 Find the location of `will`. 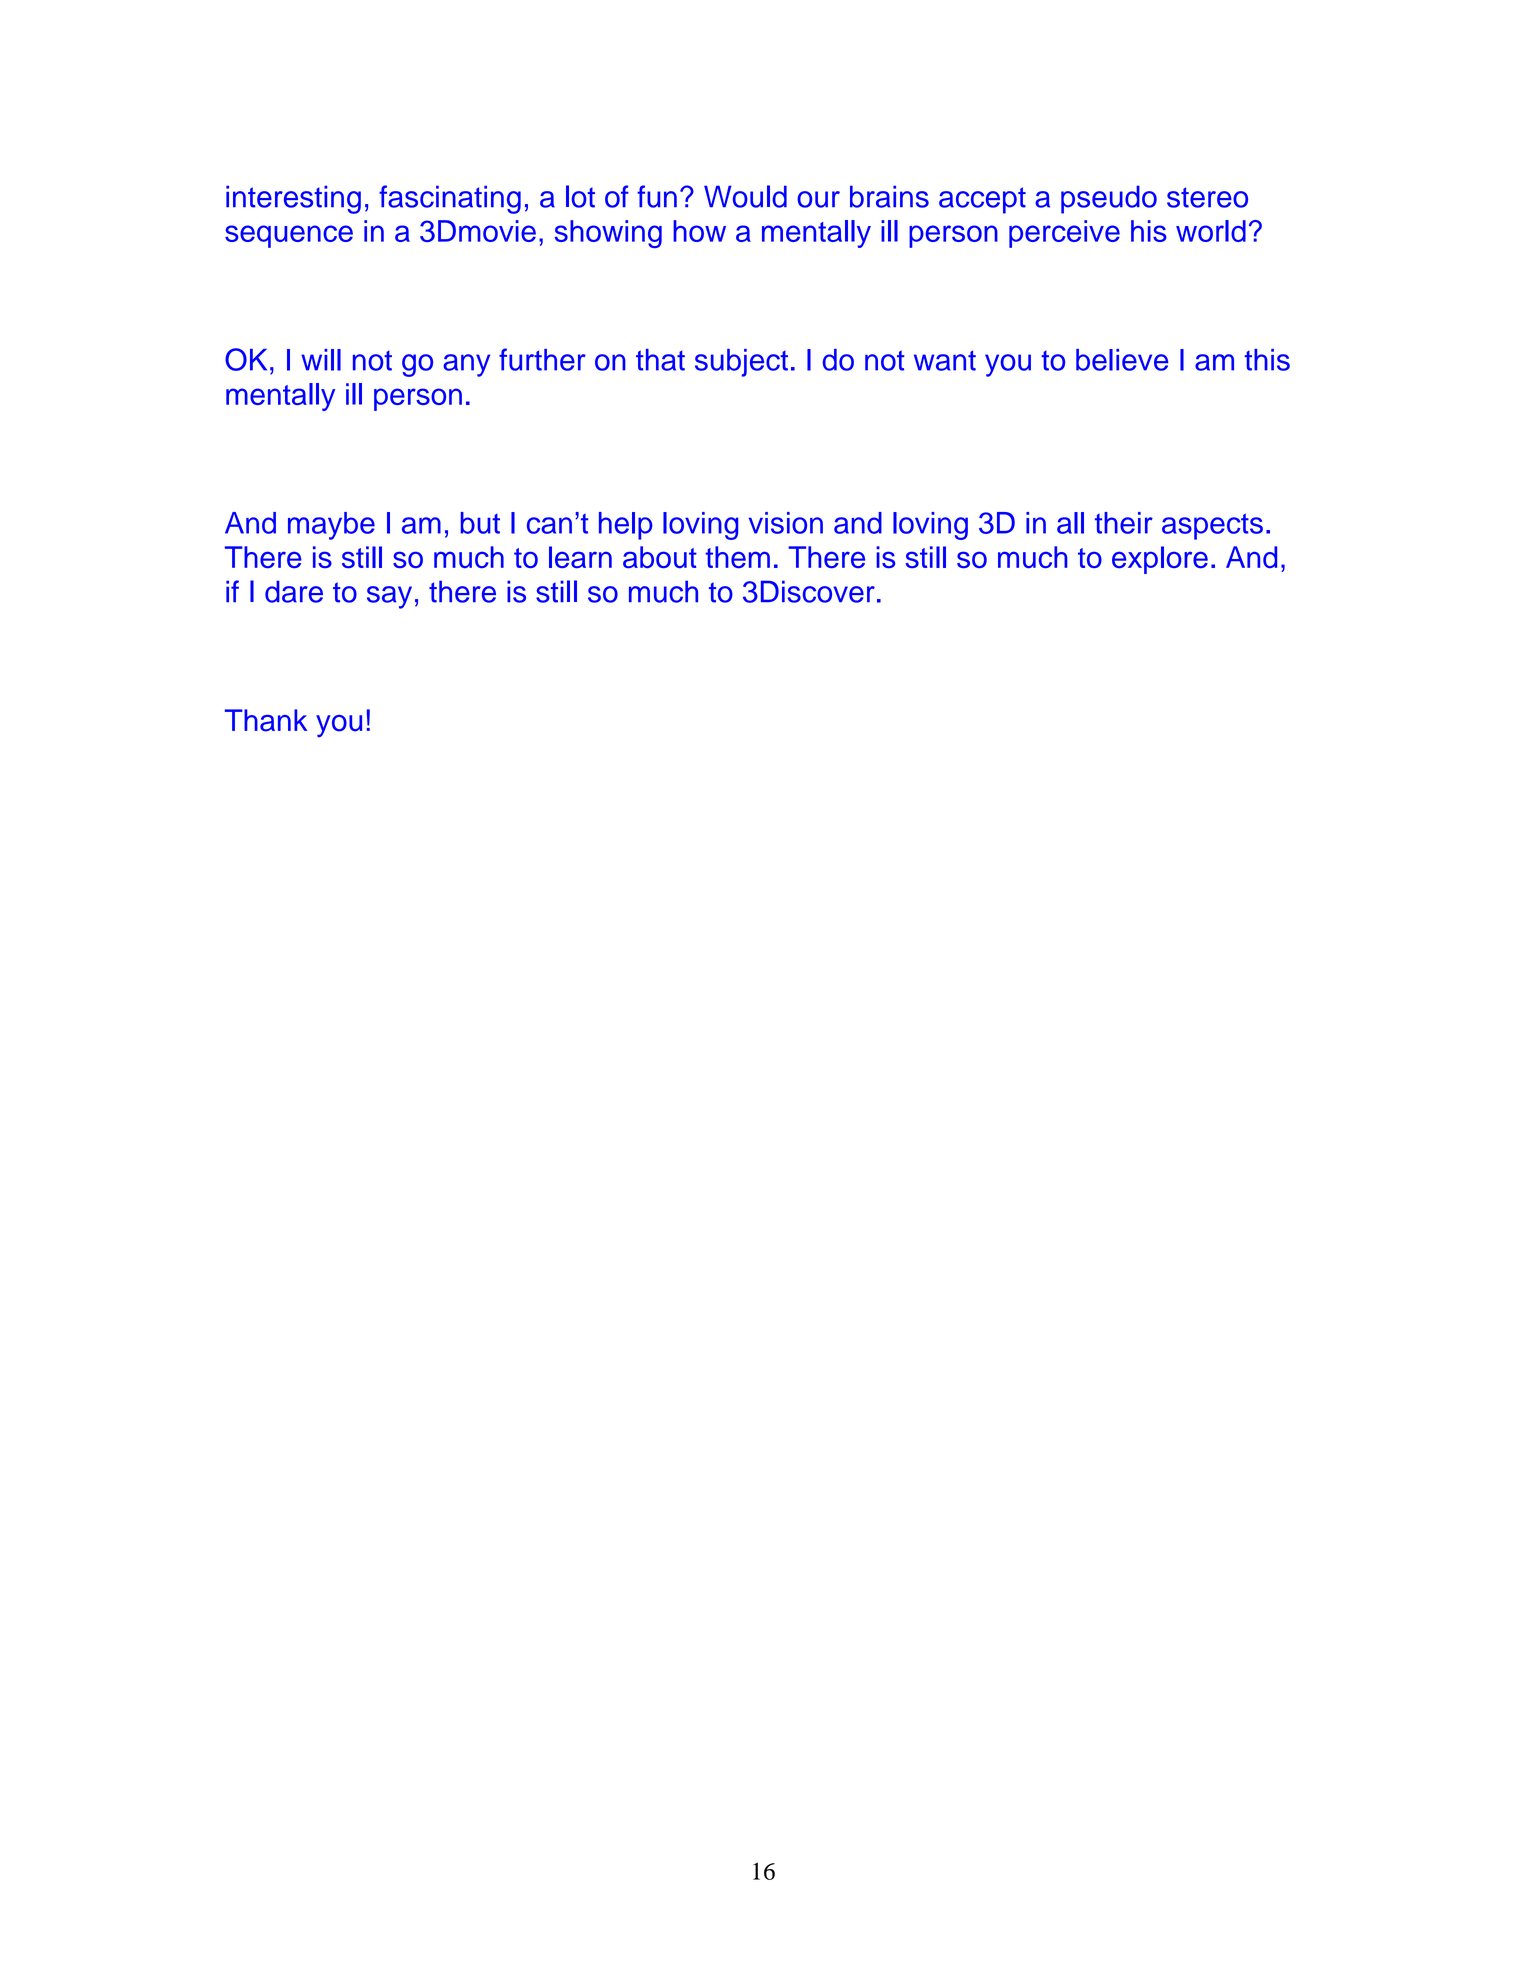

will is located at coordinates (321, 360).
